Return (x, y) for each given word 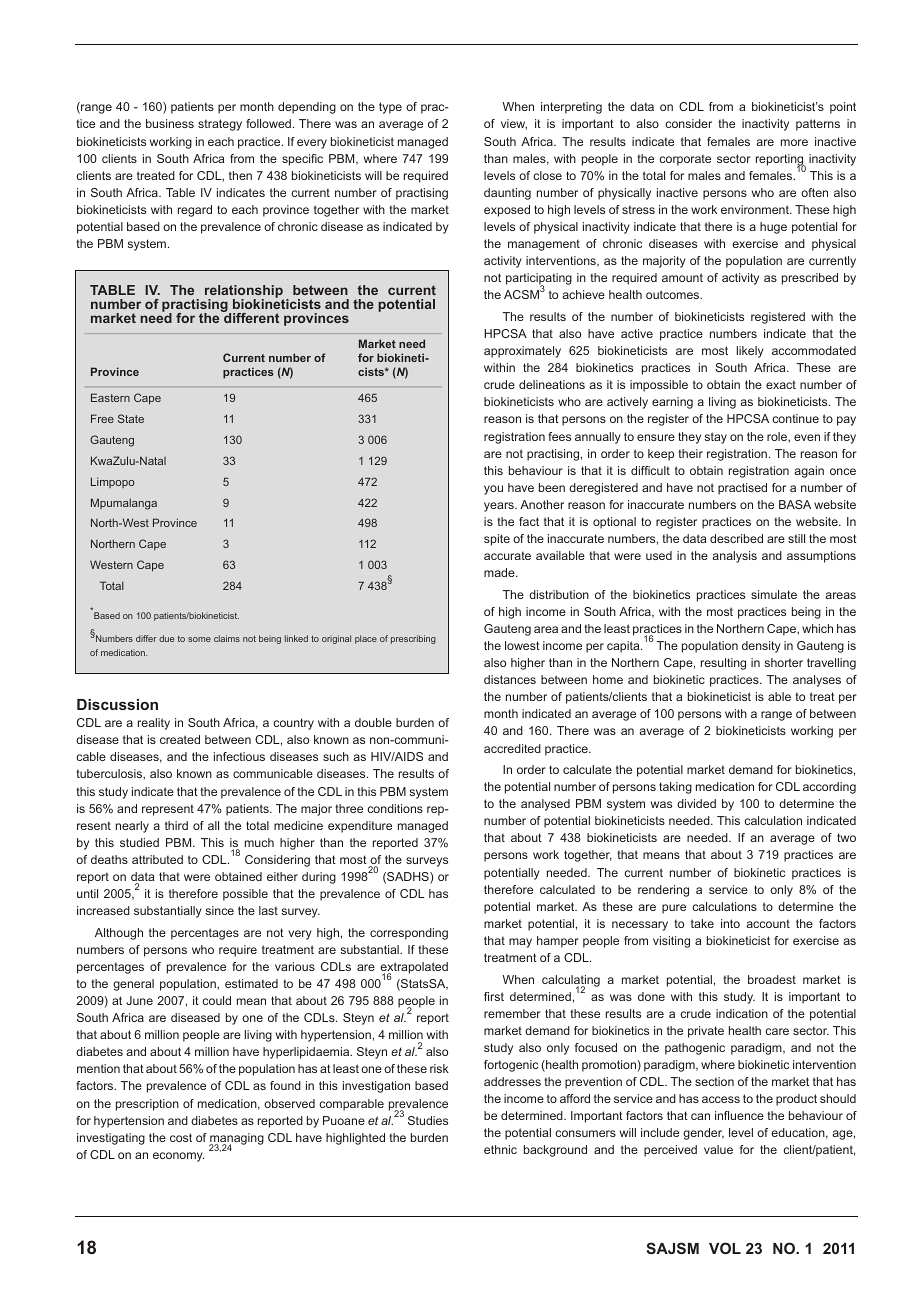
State (131, 418)
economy (178, 1157)
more (794, 142)
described (736, 538)
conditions (395, 808)
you (493, 490)
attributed (157, 859)
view (514, 124)
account (768, 924)
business (170, 123)
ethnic (500, 1149)
